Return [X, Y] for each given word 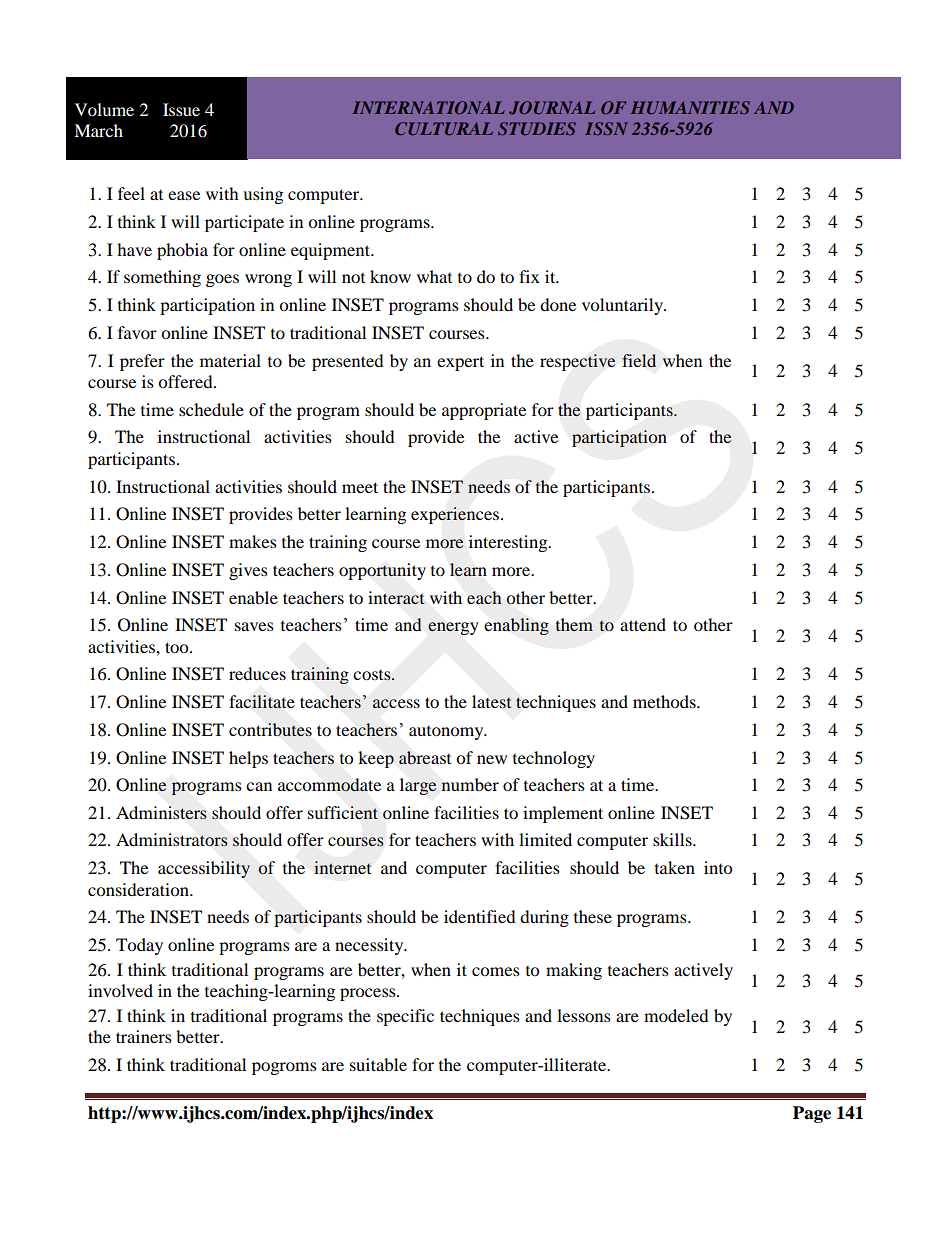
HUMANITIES [690, 107]
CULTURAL [444, 128]
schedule [211, 409]
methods [665, 701]
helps [248, 759]
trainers [144, 1036]
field [639, 360]
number [470, 784]
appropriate [484, 411]
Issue [181, 109]
